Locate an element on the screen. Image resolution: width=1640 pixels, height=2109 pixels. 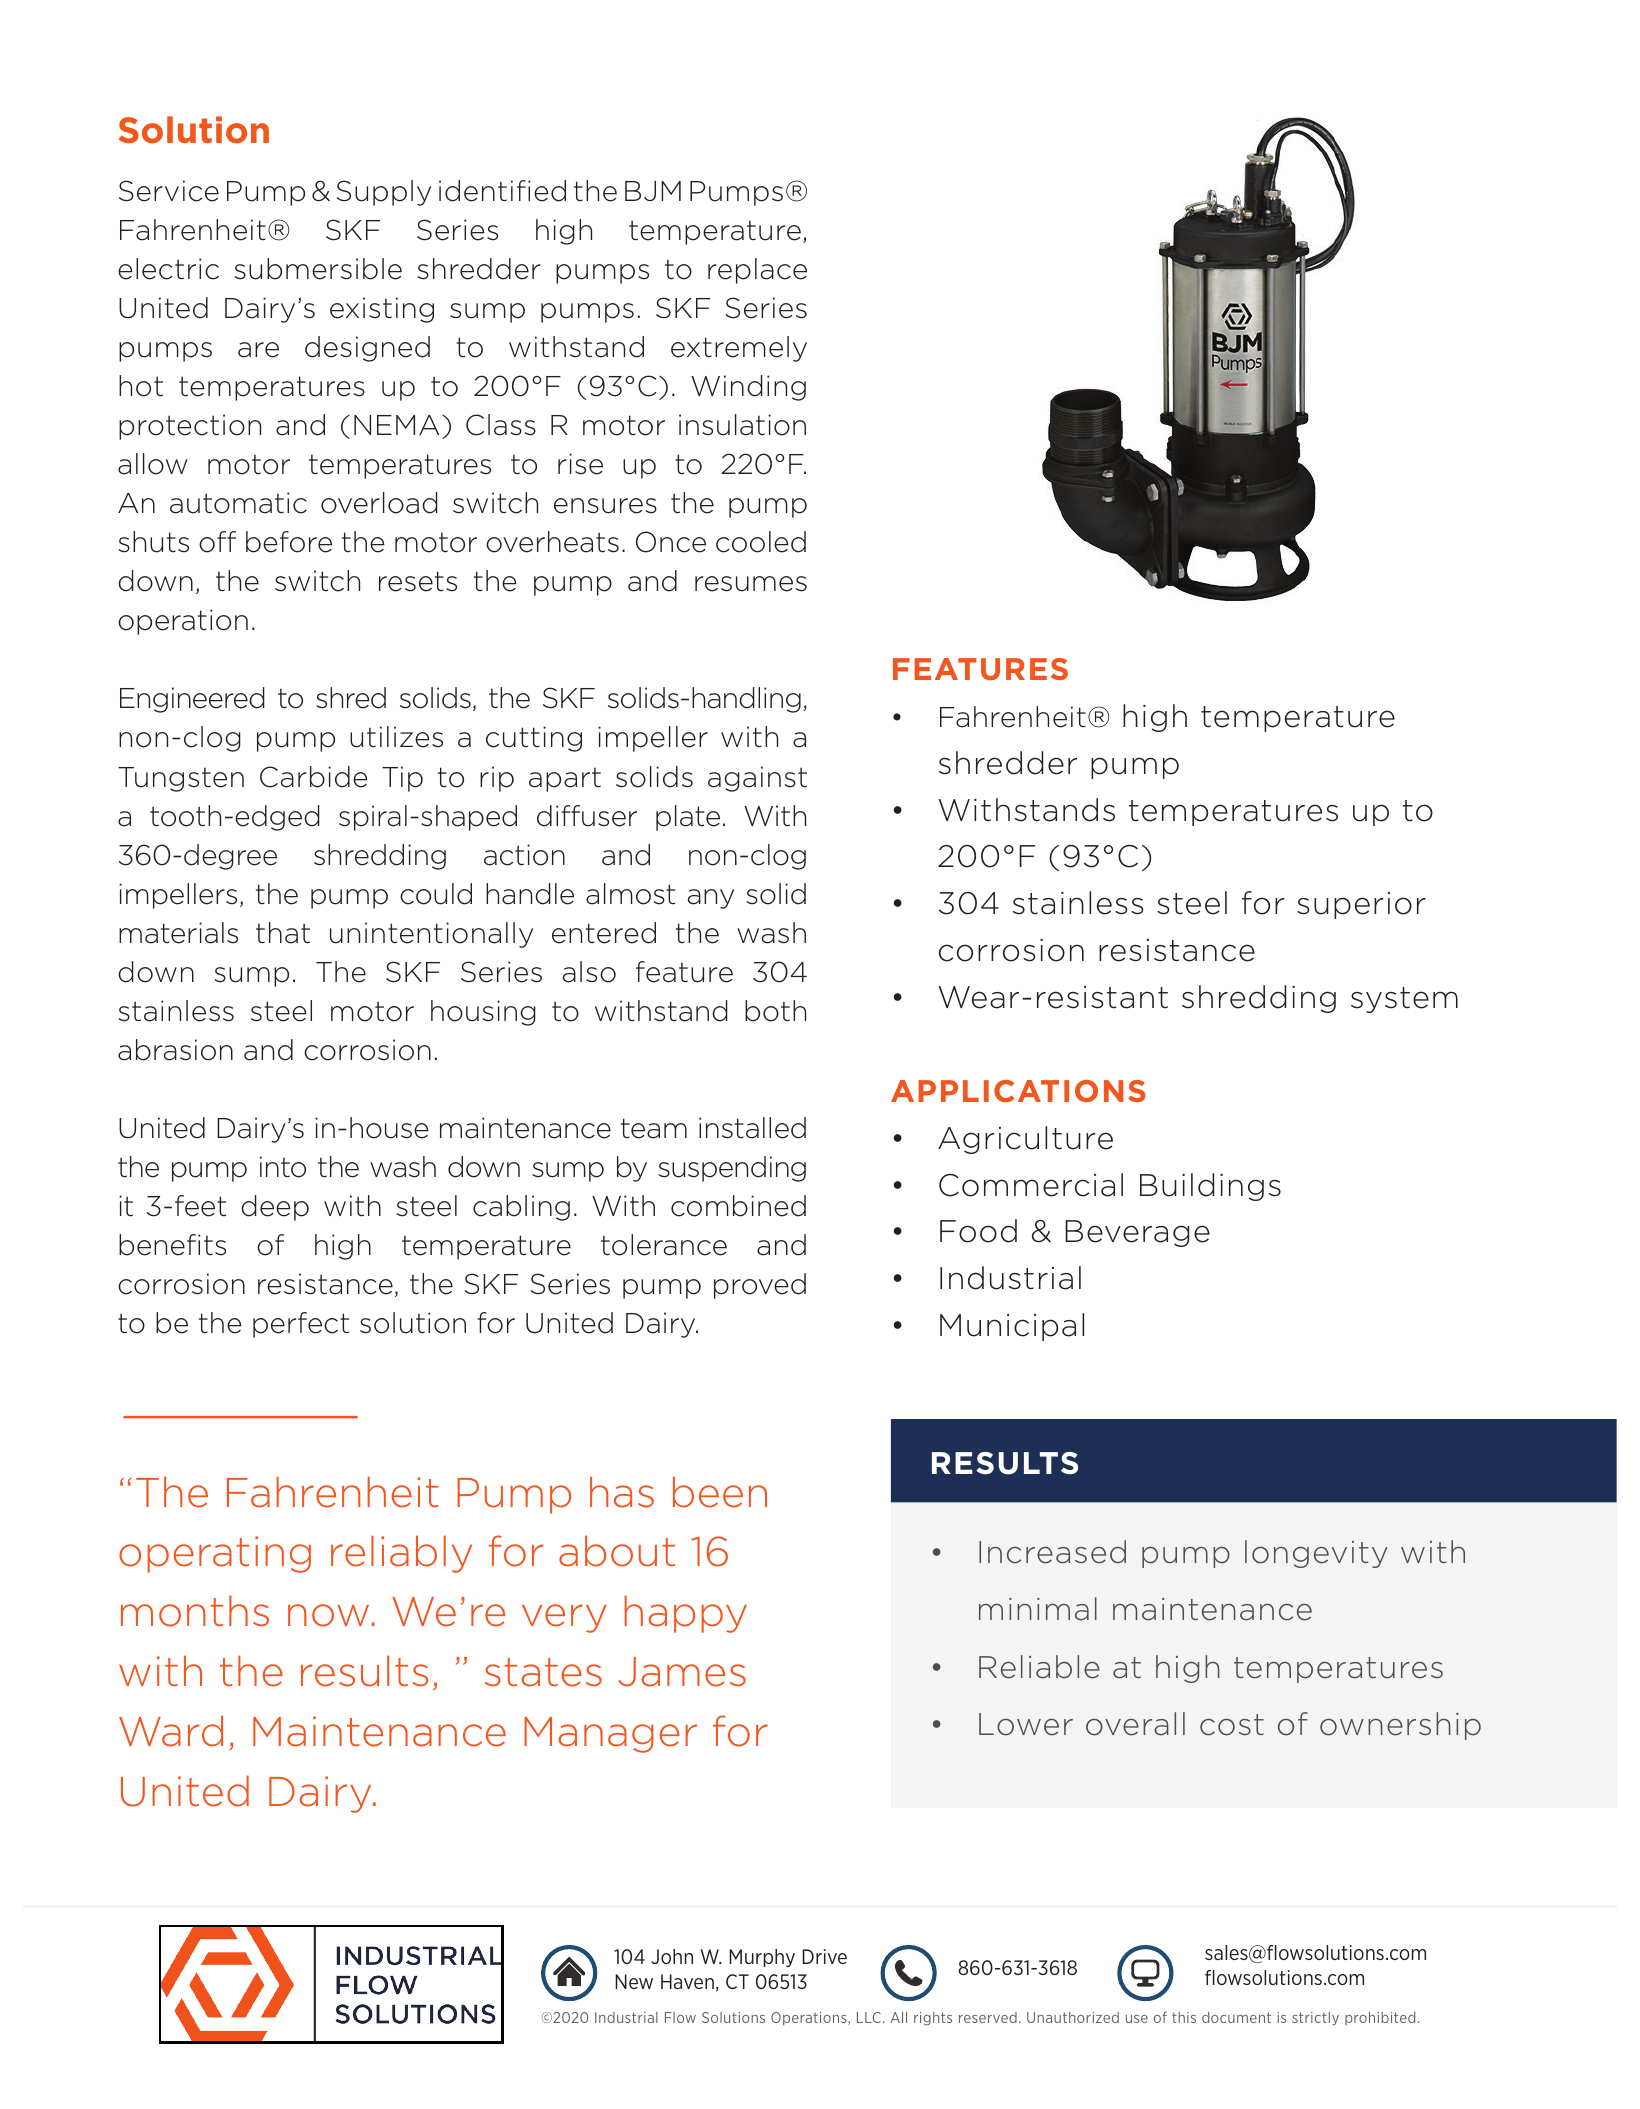
into is located at coordinates (283, 1167).
